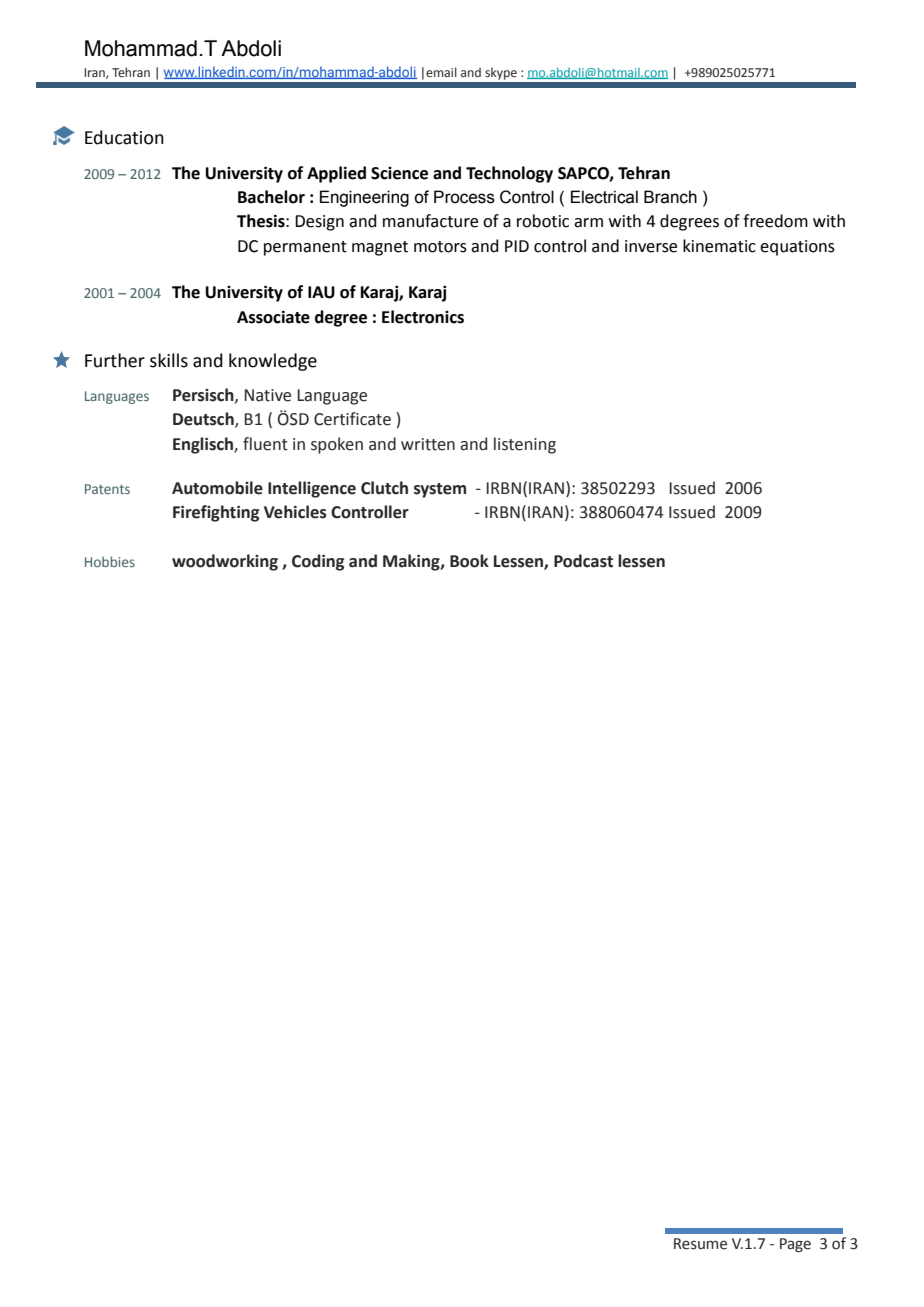 This document has height=1307, width=924. What do you see at coordinates (670, 197) in the document?
I see `Branch` at bounding box center [670, 197].
